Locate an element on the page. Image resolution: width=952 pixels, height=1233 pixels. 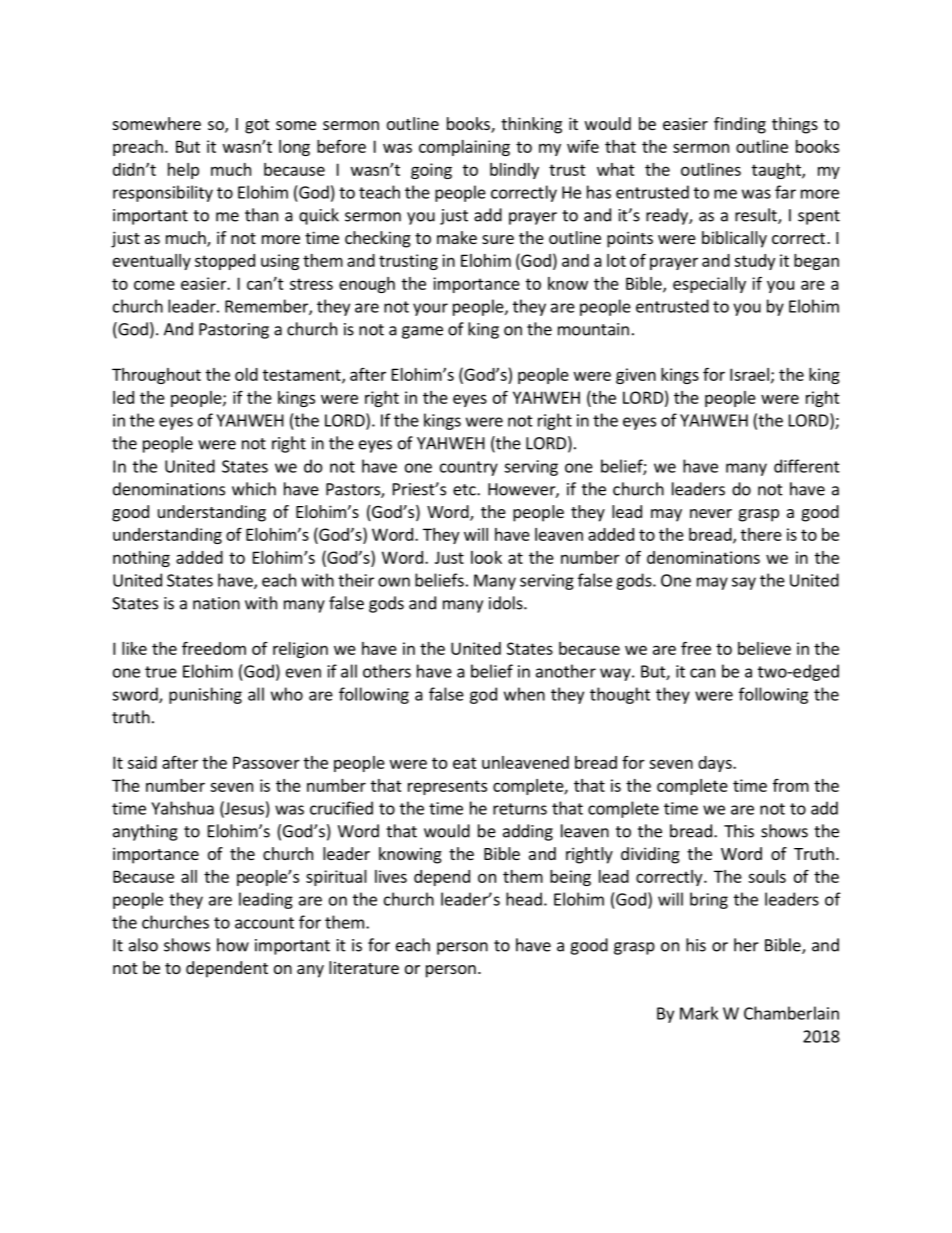
literature is located at coordinates (364, 967).
